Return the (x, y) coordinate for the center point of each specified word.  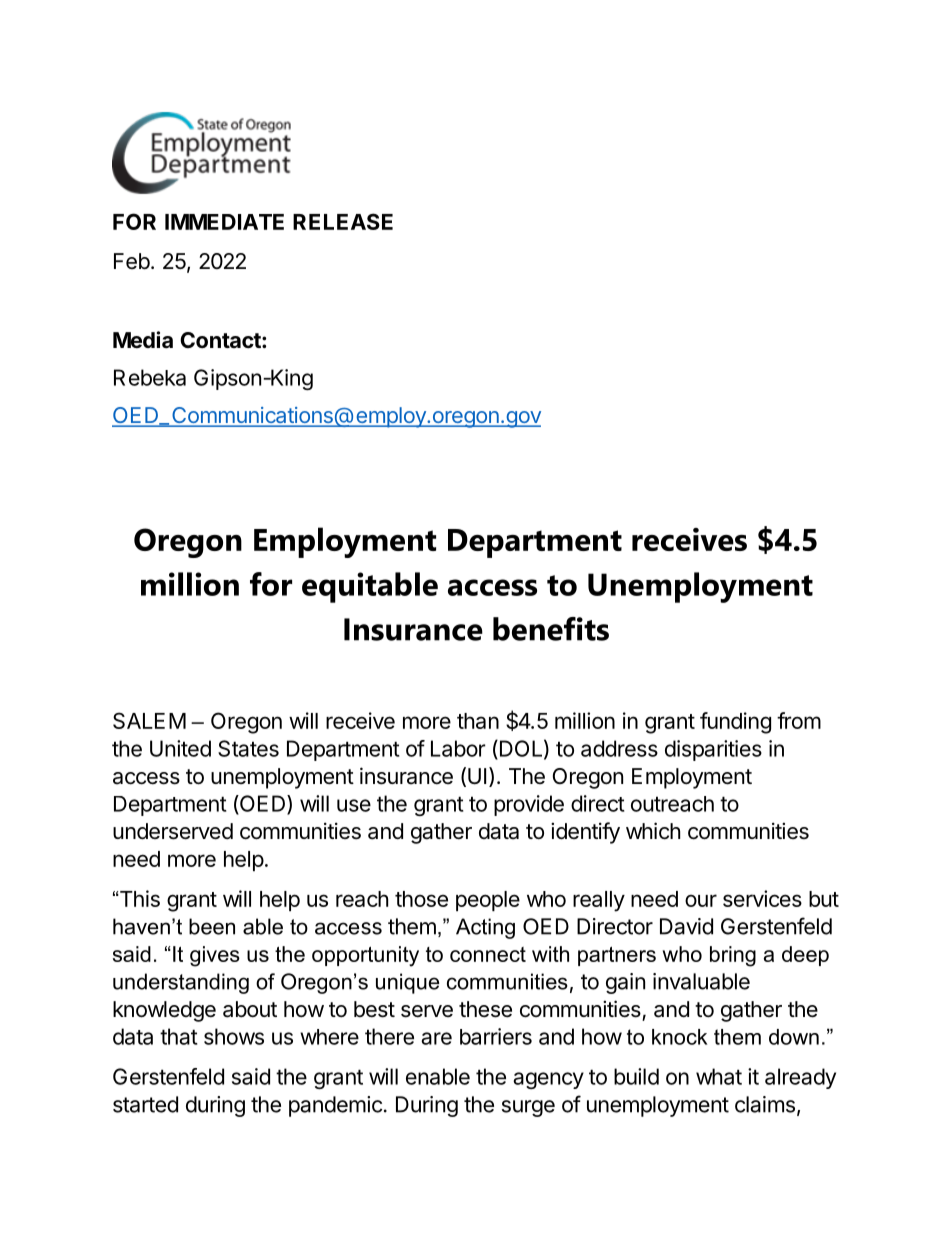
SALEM (149, 720)
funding (735, 723)
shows (234, 1036)
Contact (221, 340)
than (478, 721)
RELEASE (343, 221)
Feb (132, 261)
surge (528, 1108)
